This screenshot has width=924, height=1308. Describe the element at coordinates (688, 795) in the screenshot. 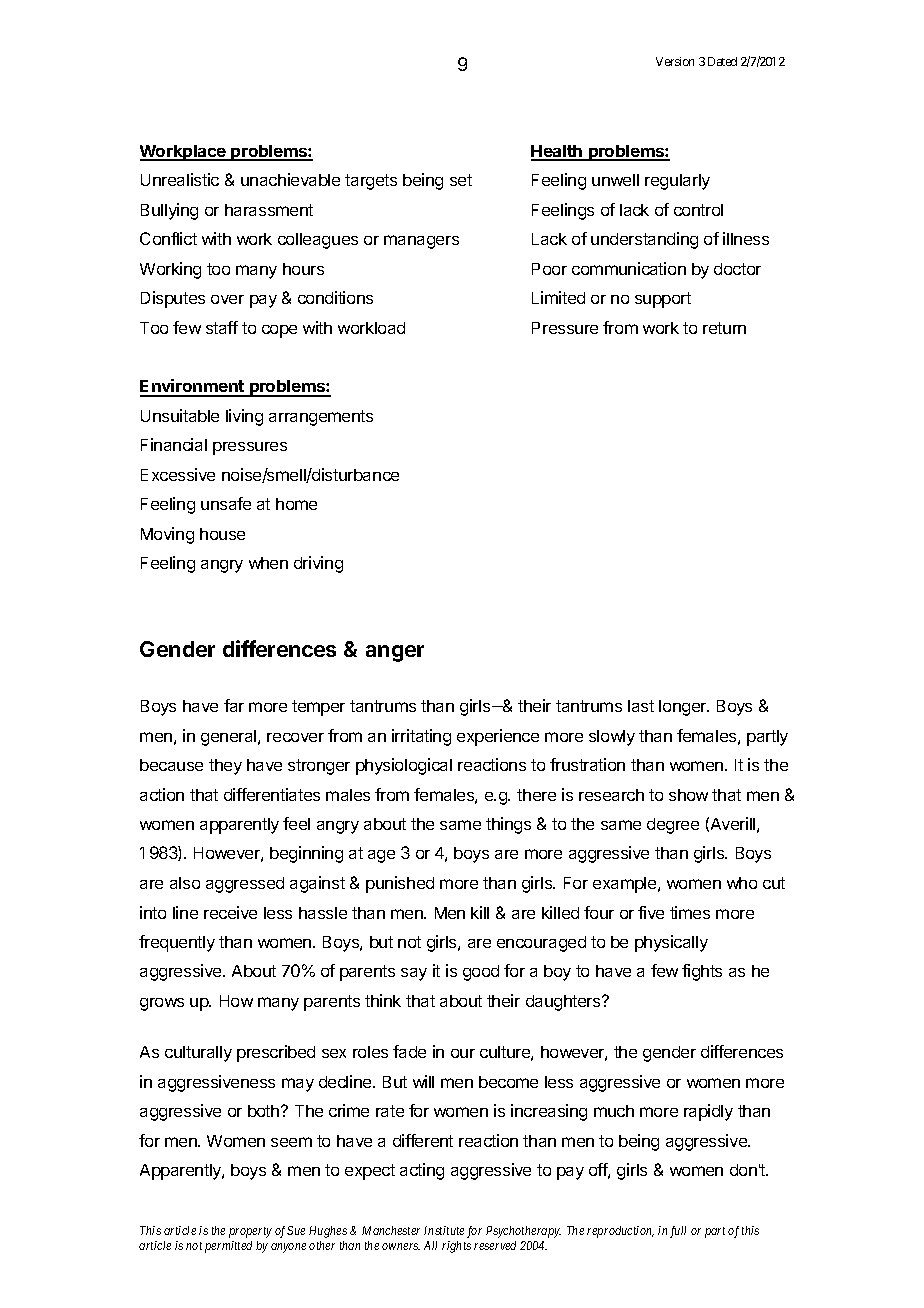

I see `show` at that location.
